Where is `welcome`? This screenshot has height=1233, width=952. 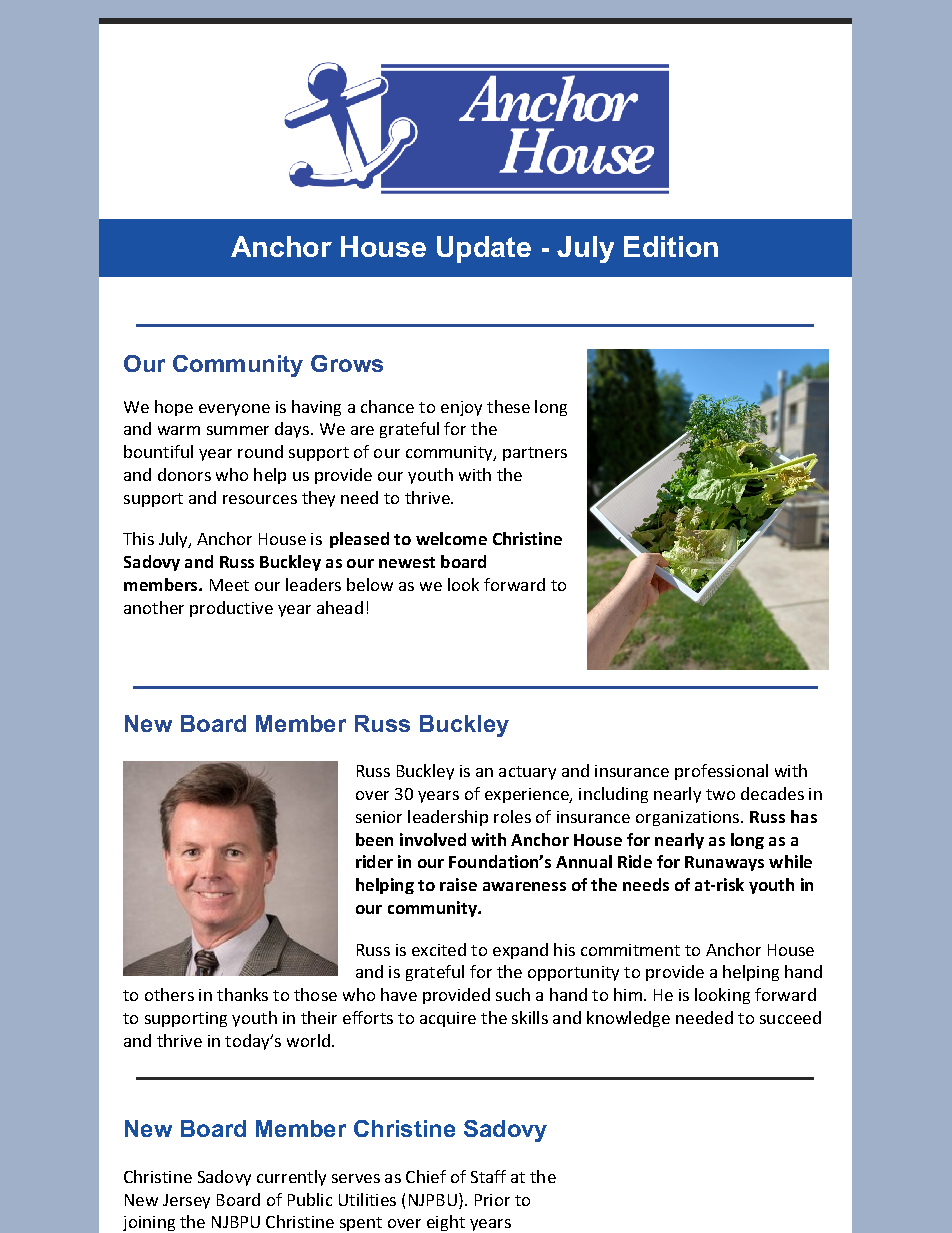
welcome is located at coordinates (451, 538).
